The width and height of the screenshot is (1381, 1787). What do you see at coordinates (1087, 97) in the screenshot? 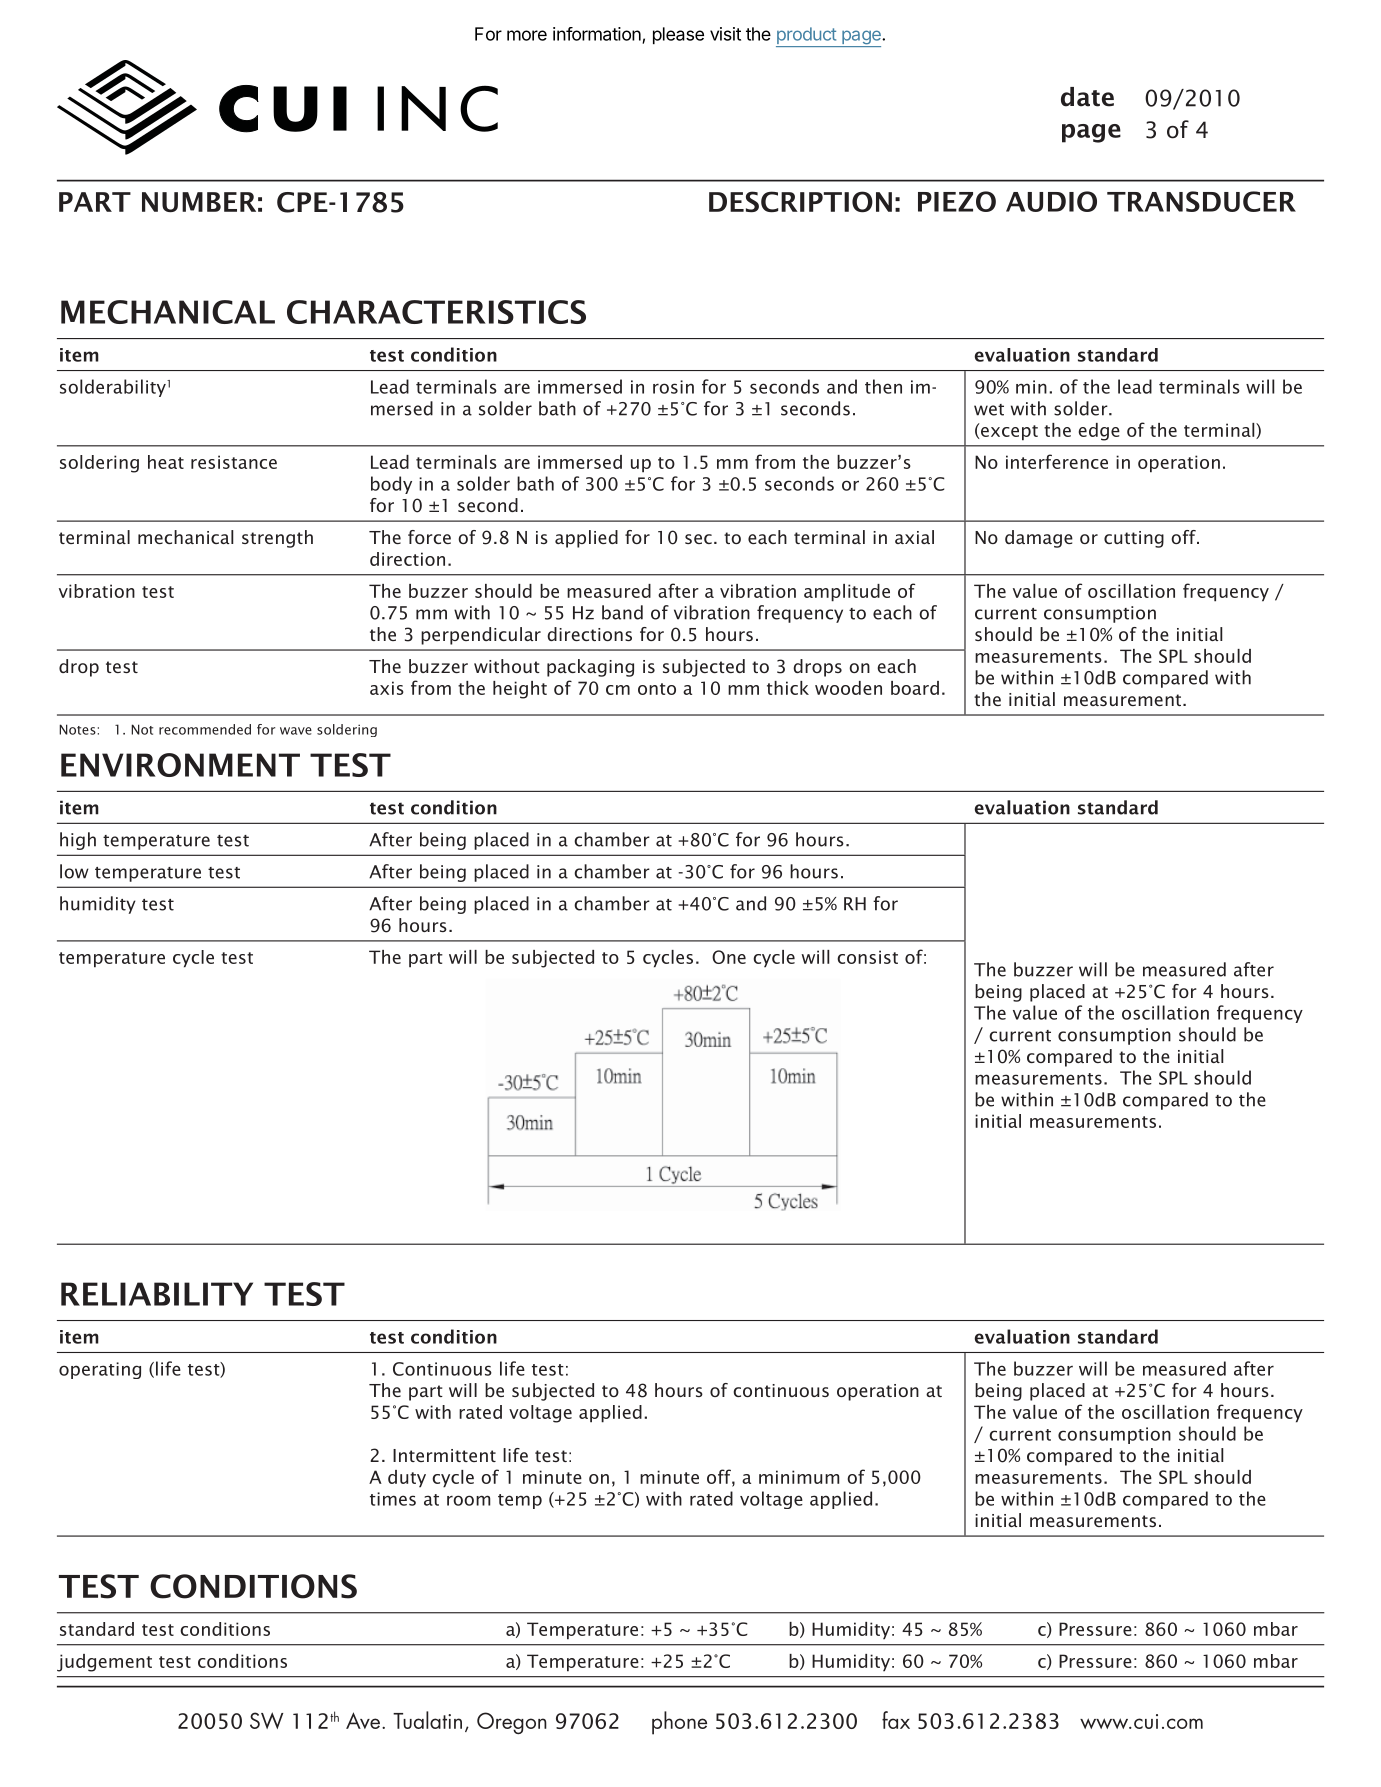
I see `date` at bounding box center [1087, 97].
